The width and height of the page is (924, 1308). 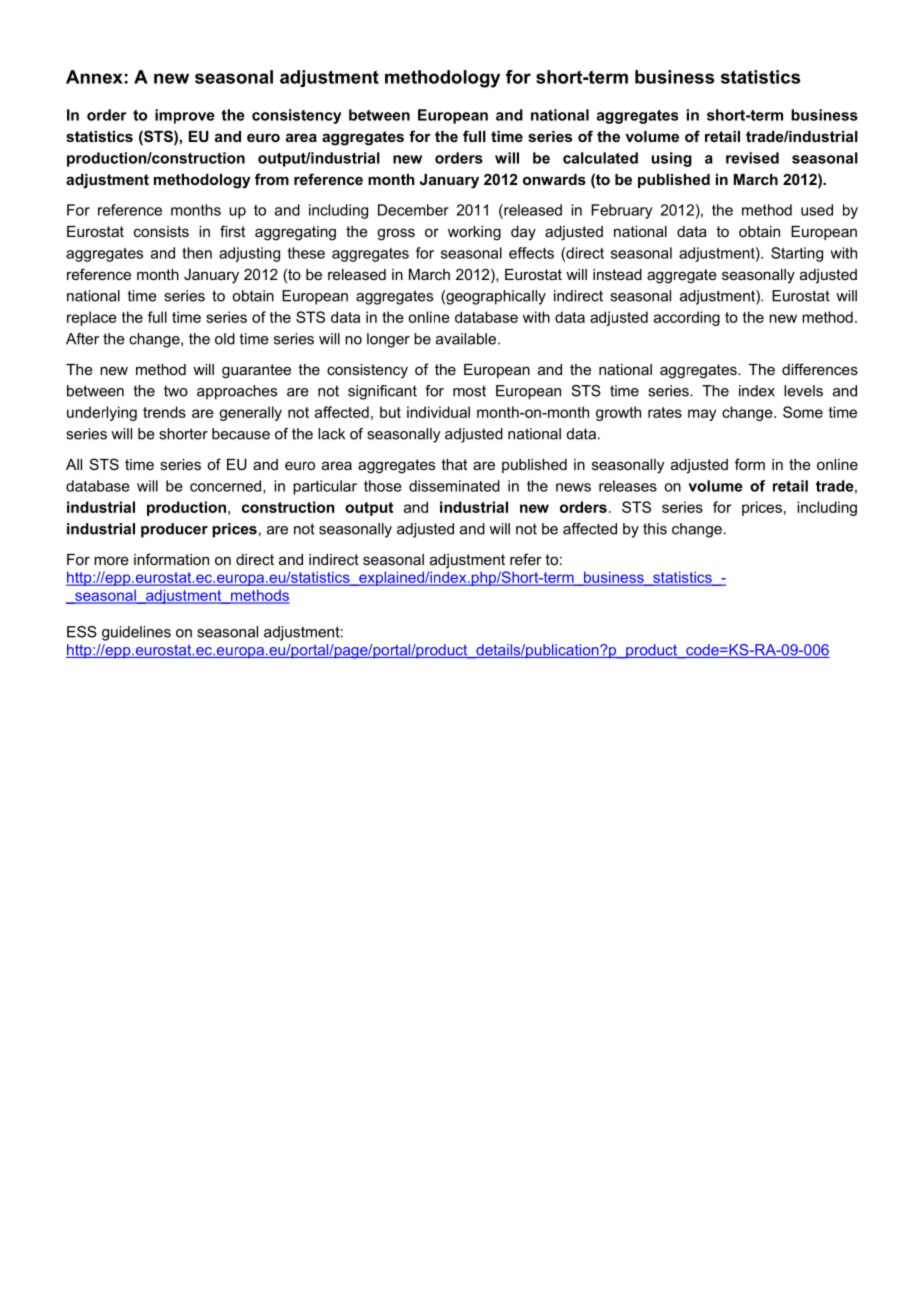 What do you see at coordinates (185, 116) in the page?
I see `improve` at bounding box center [185, 116].
